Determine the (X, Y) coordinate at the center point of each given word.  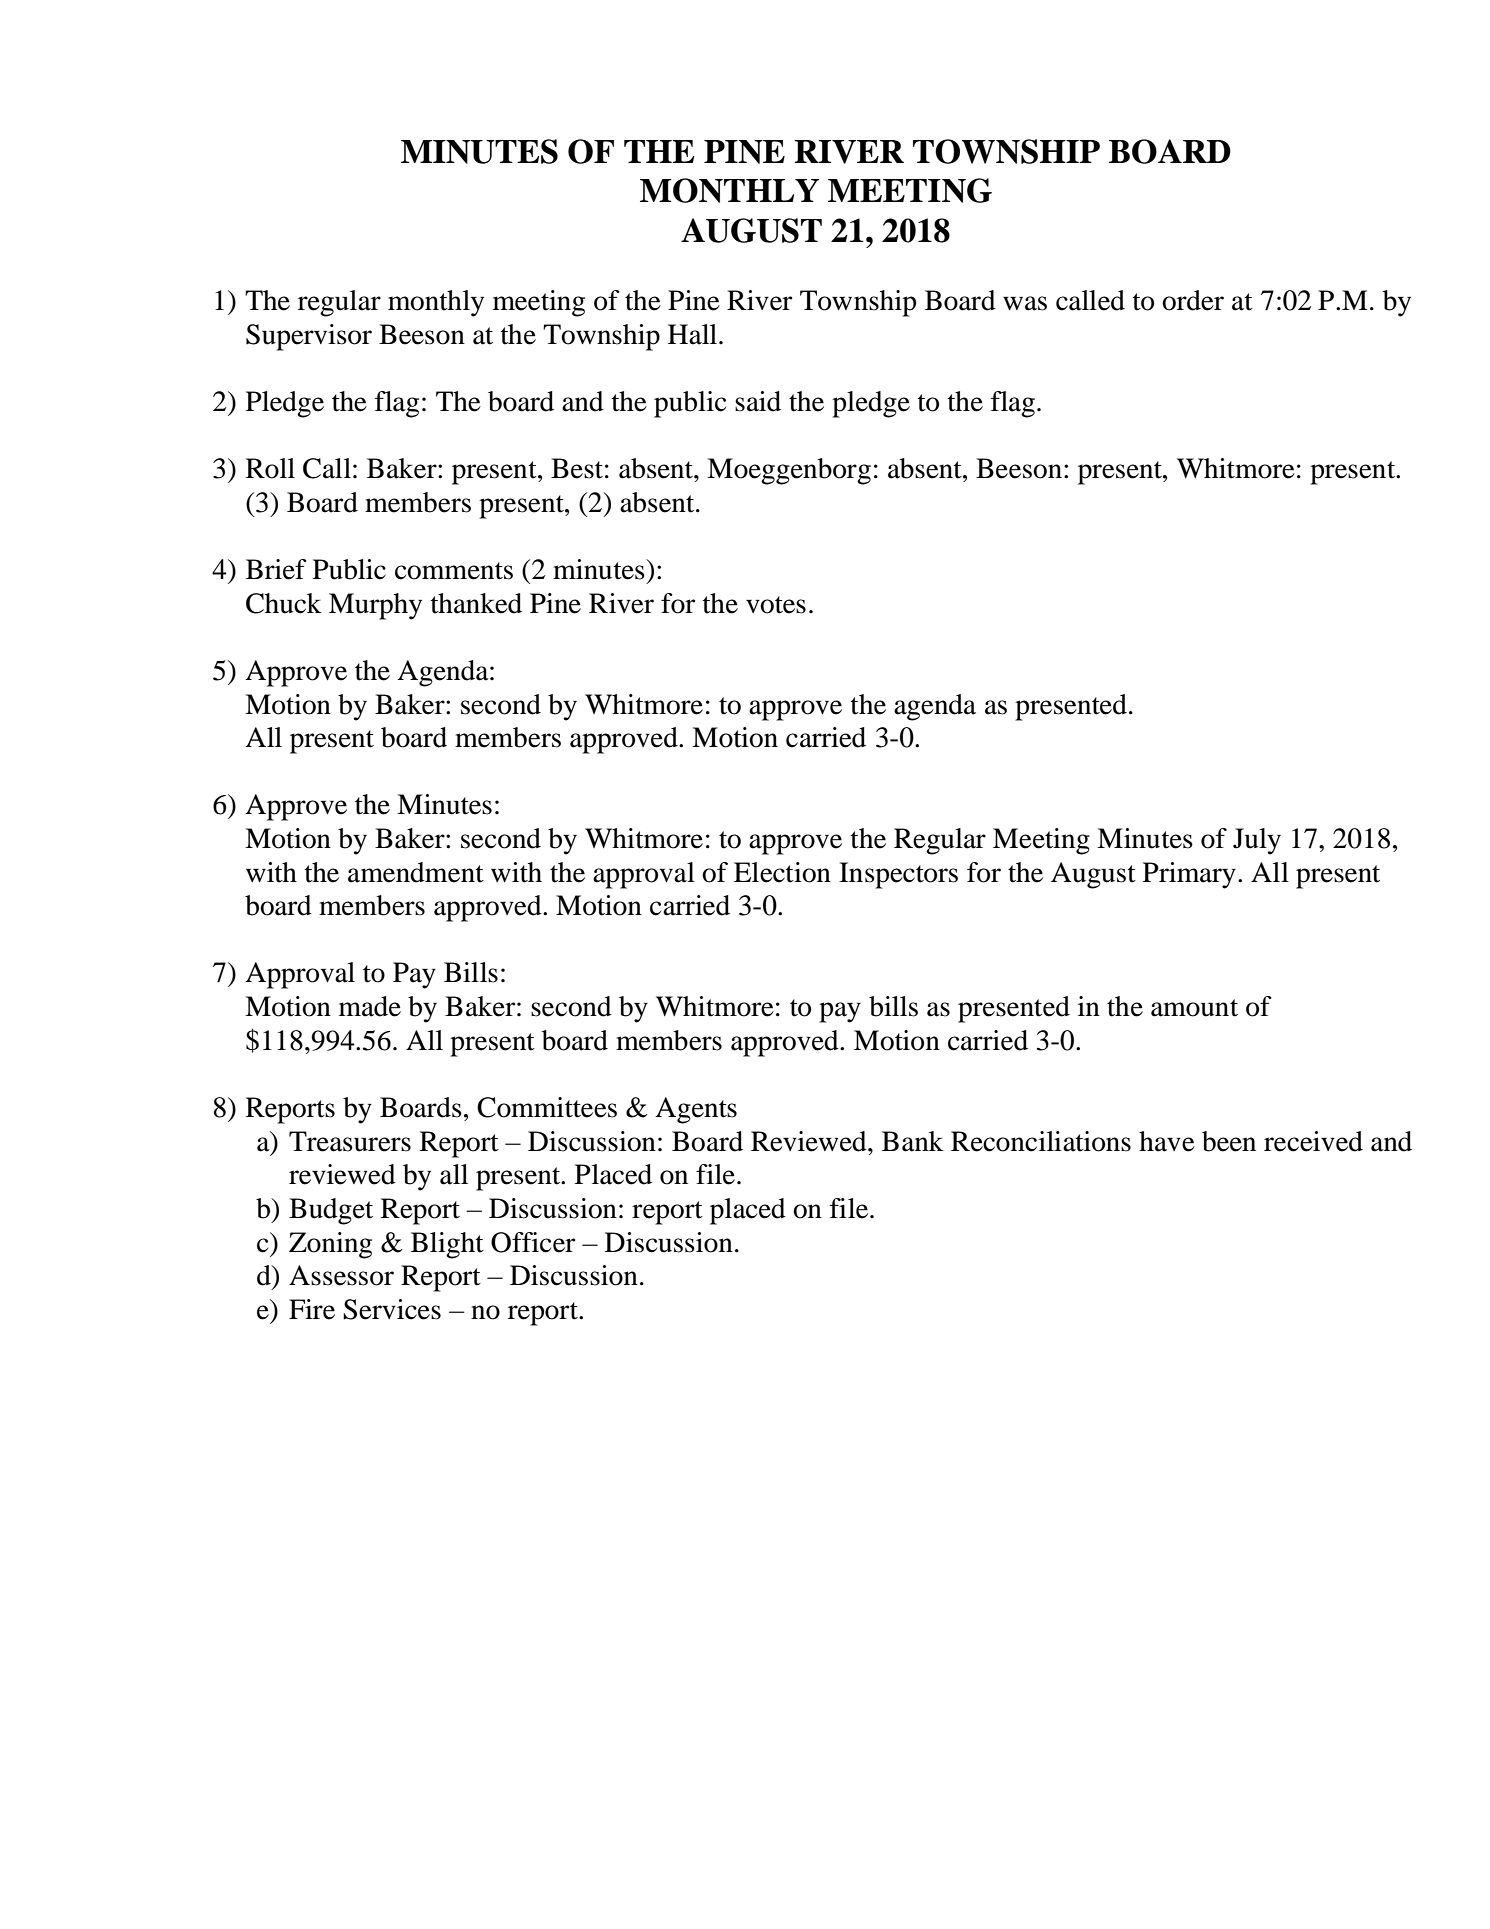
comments (454, 571)
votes (776, 605)
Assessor (341, 1275)
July (1257, 841)
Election (782, 872)
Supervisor (309, 337)
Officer (533, 1242)
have (1167, 1141)
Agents (696, 1110)
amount (1194, 1008)
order (1193, 300)
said (758, 401)
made (370, 1006)
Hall (694, 334)
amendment (416, 872)
